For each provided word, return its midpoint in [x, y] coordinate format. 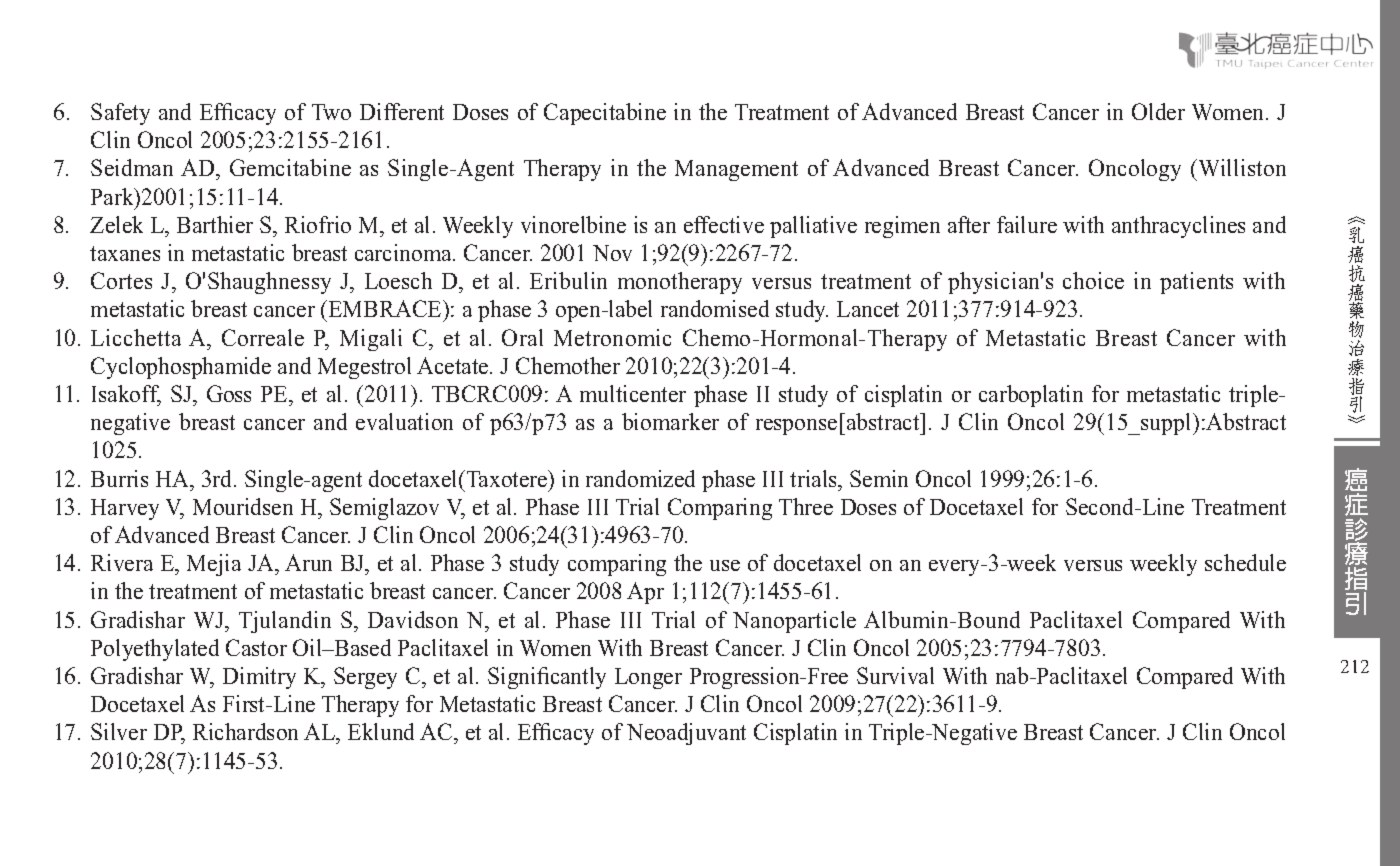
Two [331, 112]
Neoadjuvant [686, 734]
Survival [895, 675]
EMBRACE [386, 308]
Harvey [125, 509]
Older [1158, 111]
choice [1093, 280]
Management [736, 170]
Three [806, 506]
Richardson [245, 731]
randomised [715, 308]
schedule [1245, 562]
